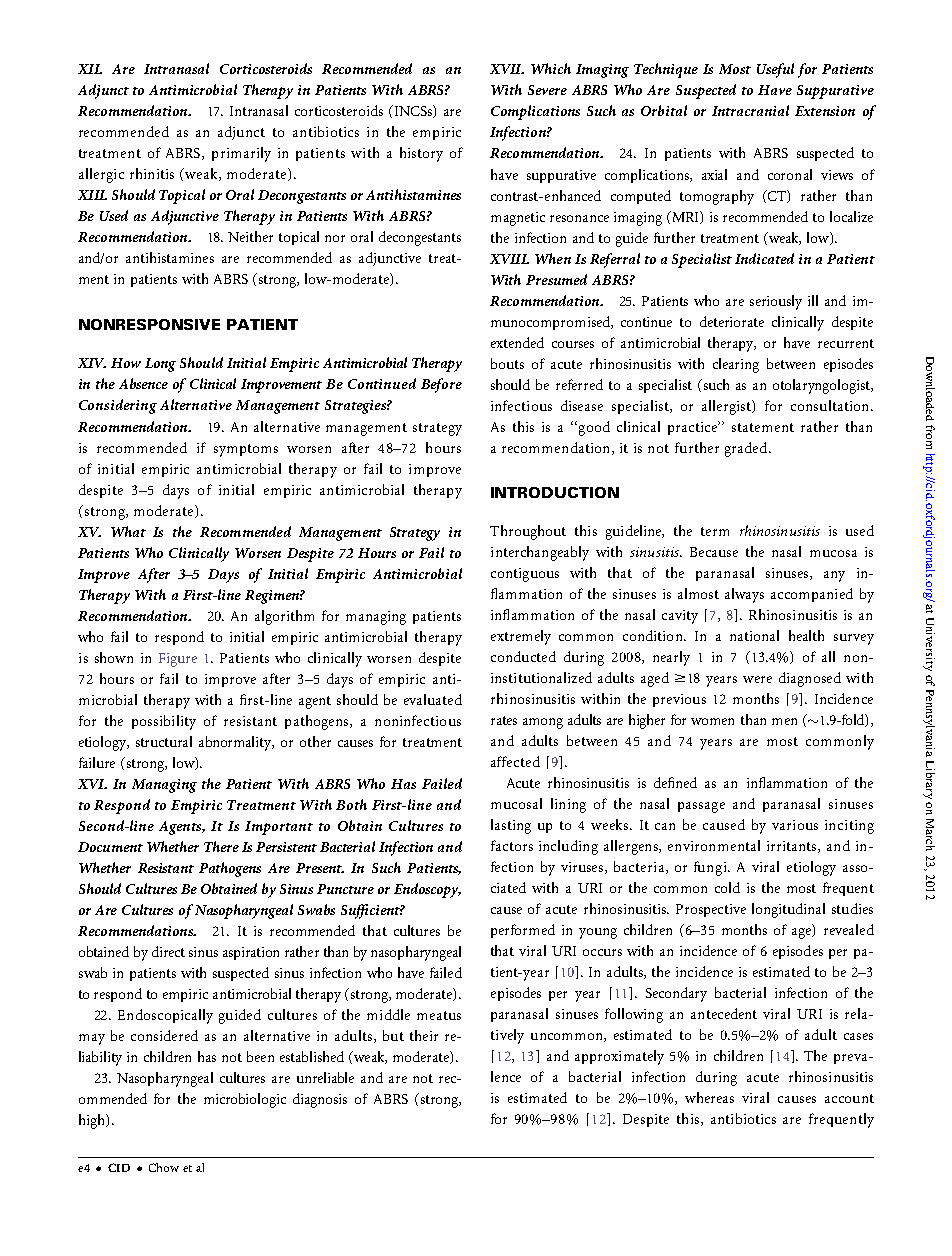 This screenshot has height=1256, width=952. Describe the element at coordinates (241, 154) in the screenshot. I see `primarily` at that location.
